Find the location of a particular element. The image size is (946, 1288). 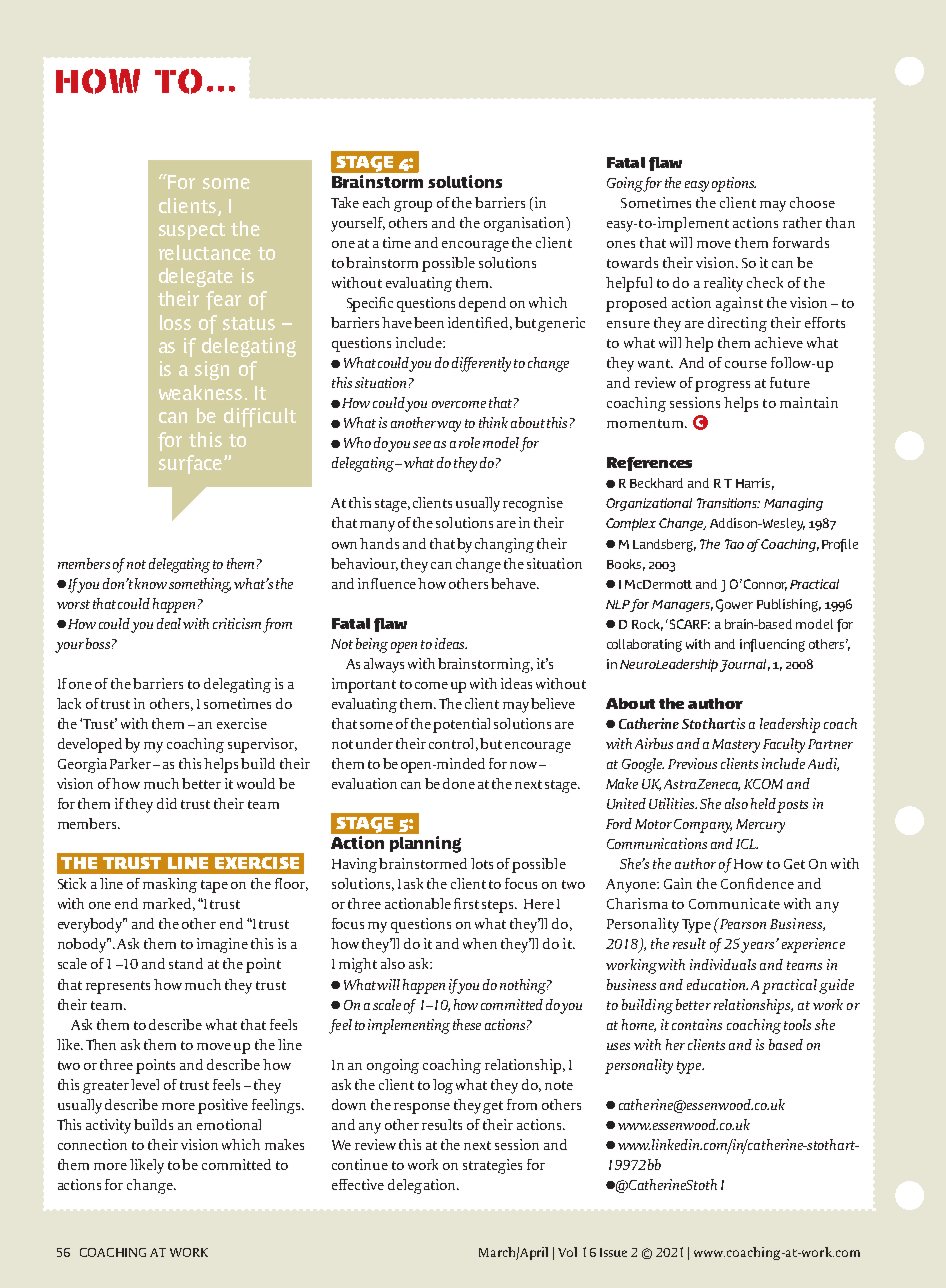

masking is located at coordinates (170, 885).
